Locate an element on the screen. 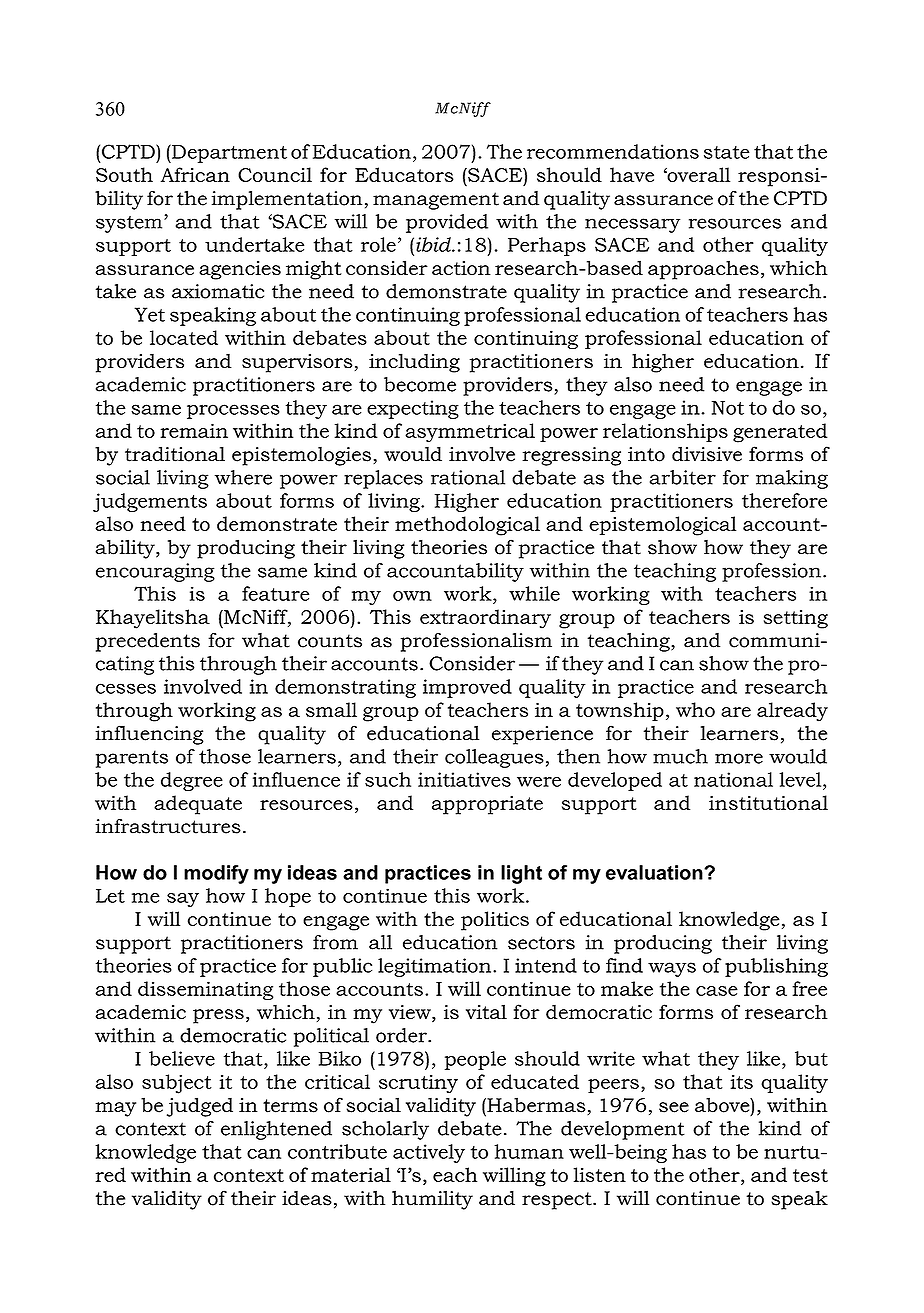  state is located at coordinates (727, 152).
